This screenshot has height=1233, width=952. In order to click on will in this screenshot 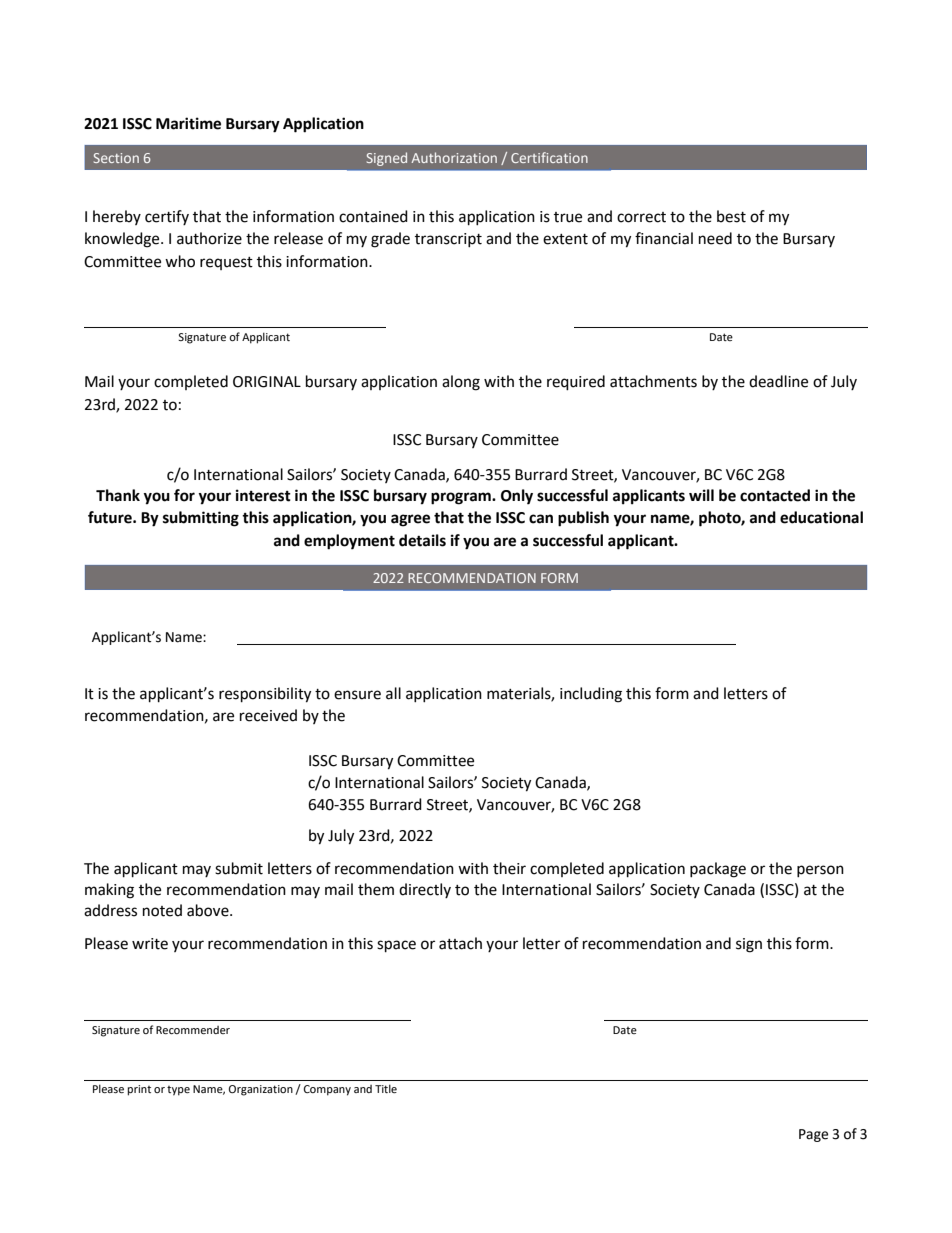, I will do `click(701, 495)`.
